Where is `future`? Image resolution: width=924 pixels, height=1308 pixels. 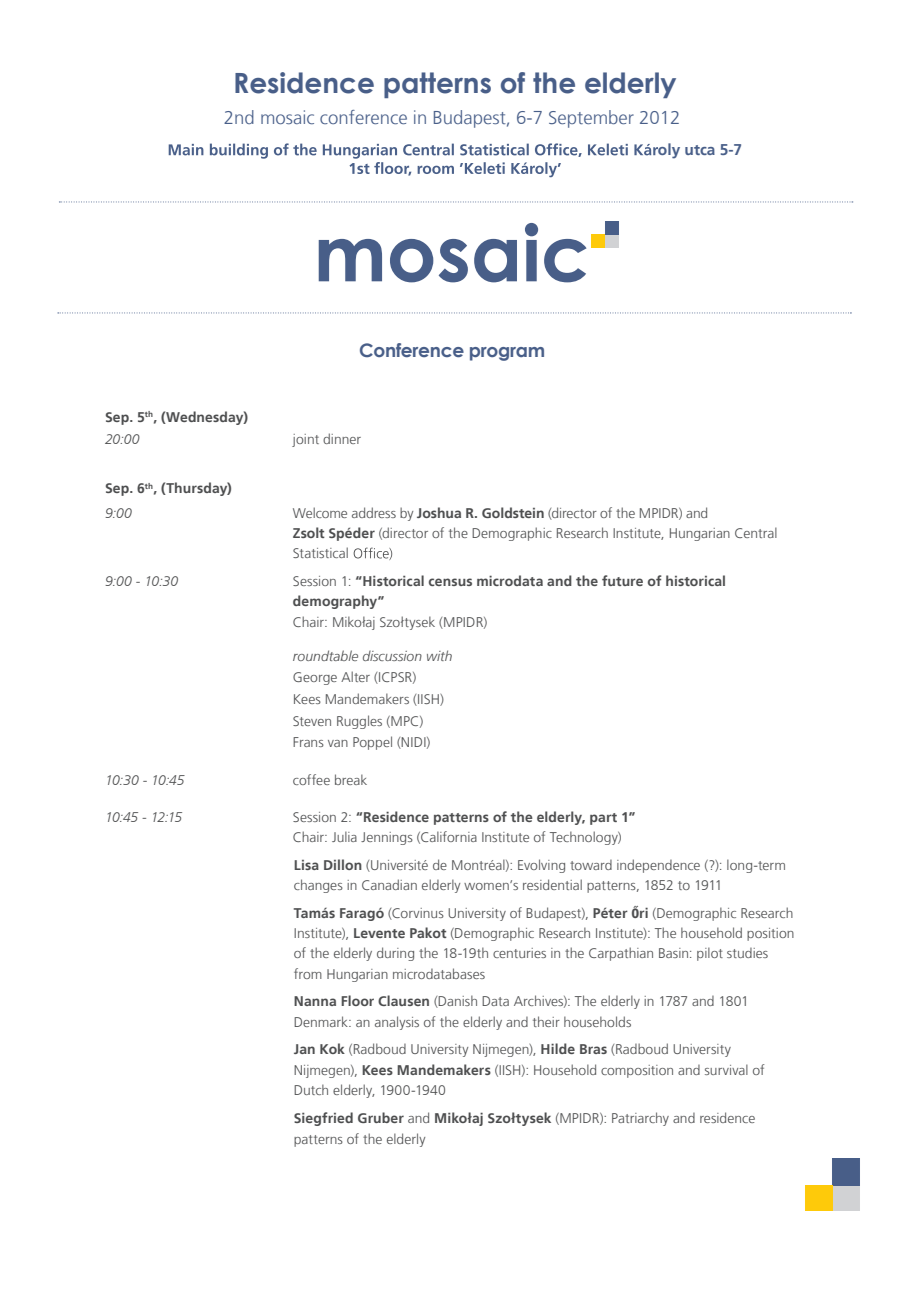
future is located at coordinates (622, 580).
